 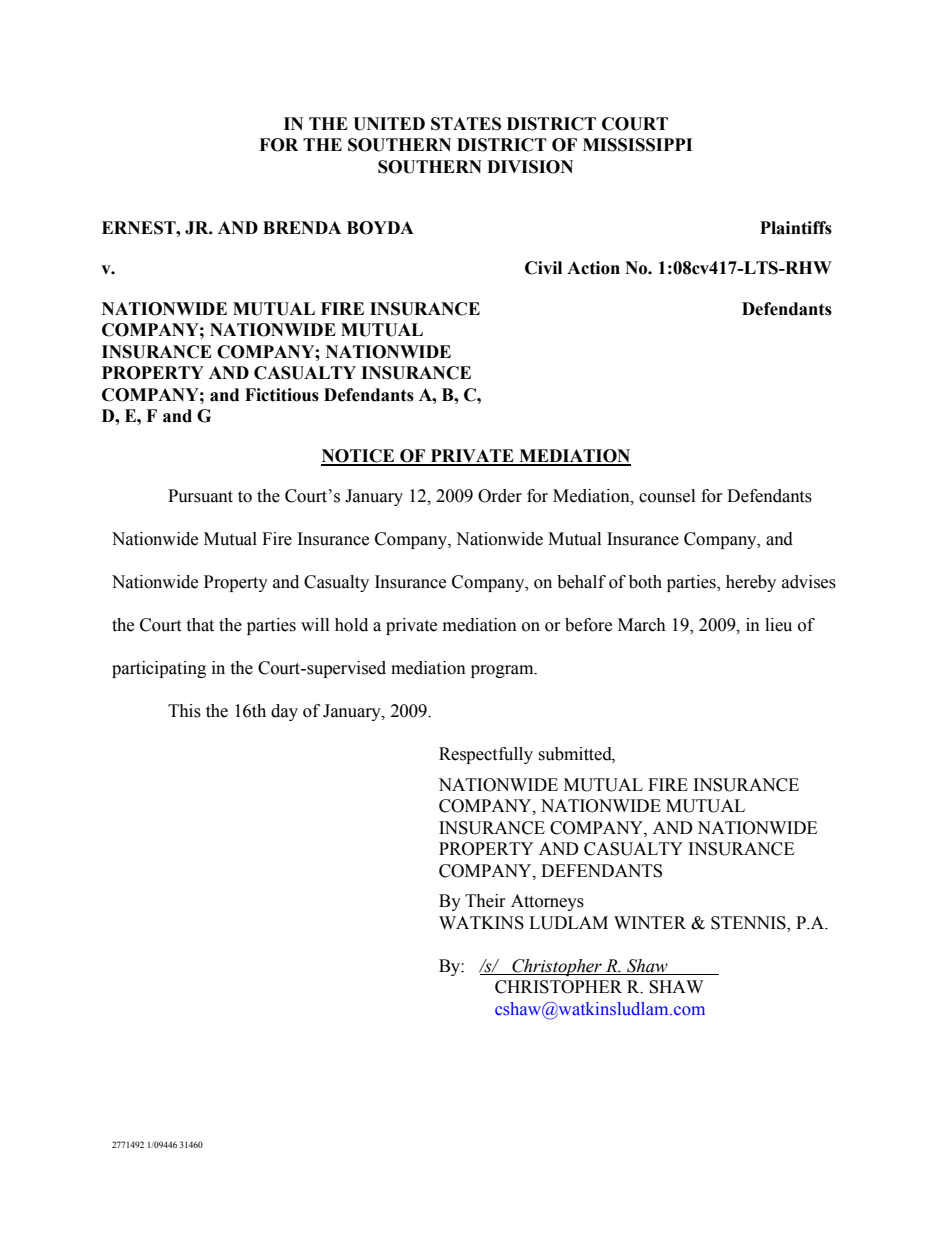 I want to click on BRENDA, so click(x=302, y=227).
